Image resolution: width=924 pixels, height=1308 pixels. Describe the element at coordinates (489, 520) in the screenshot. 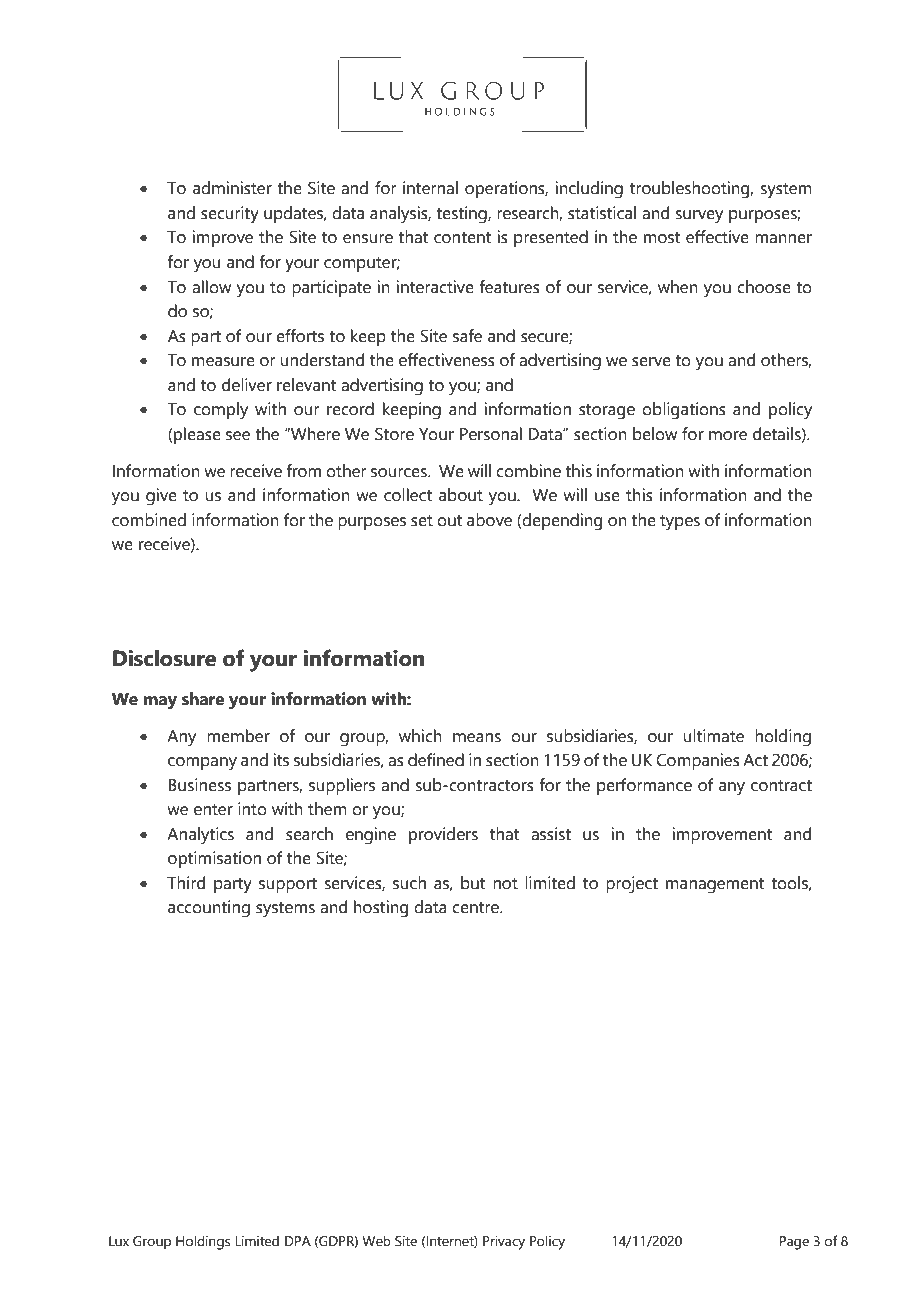

I see `above` at that location.
